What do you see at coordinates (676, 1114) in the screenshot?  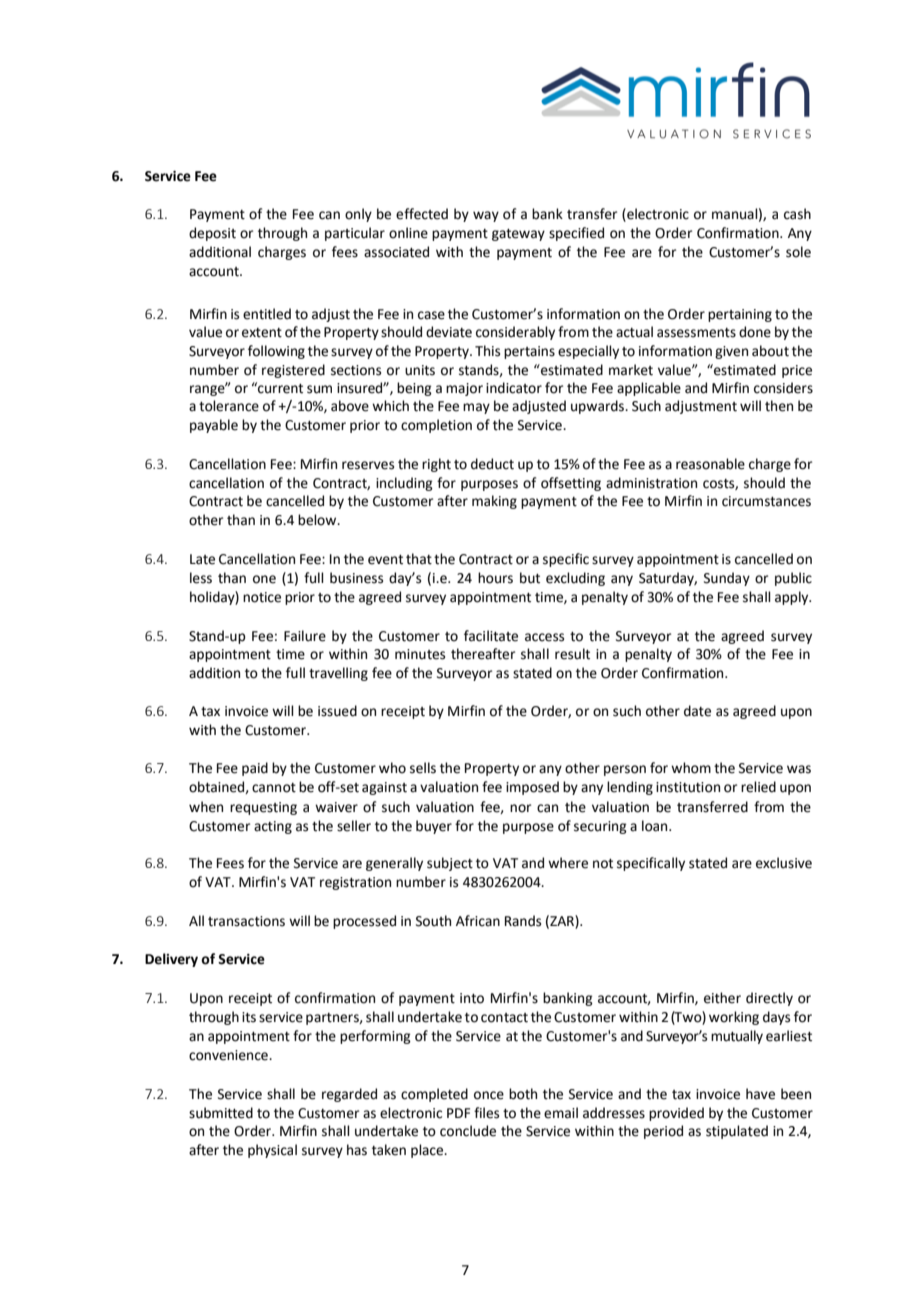 I see `provided` at bounding box center [676, 1114].
